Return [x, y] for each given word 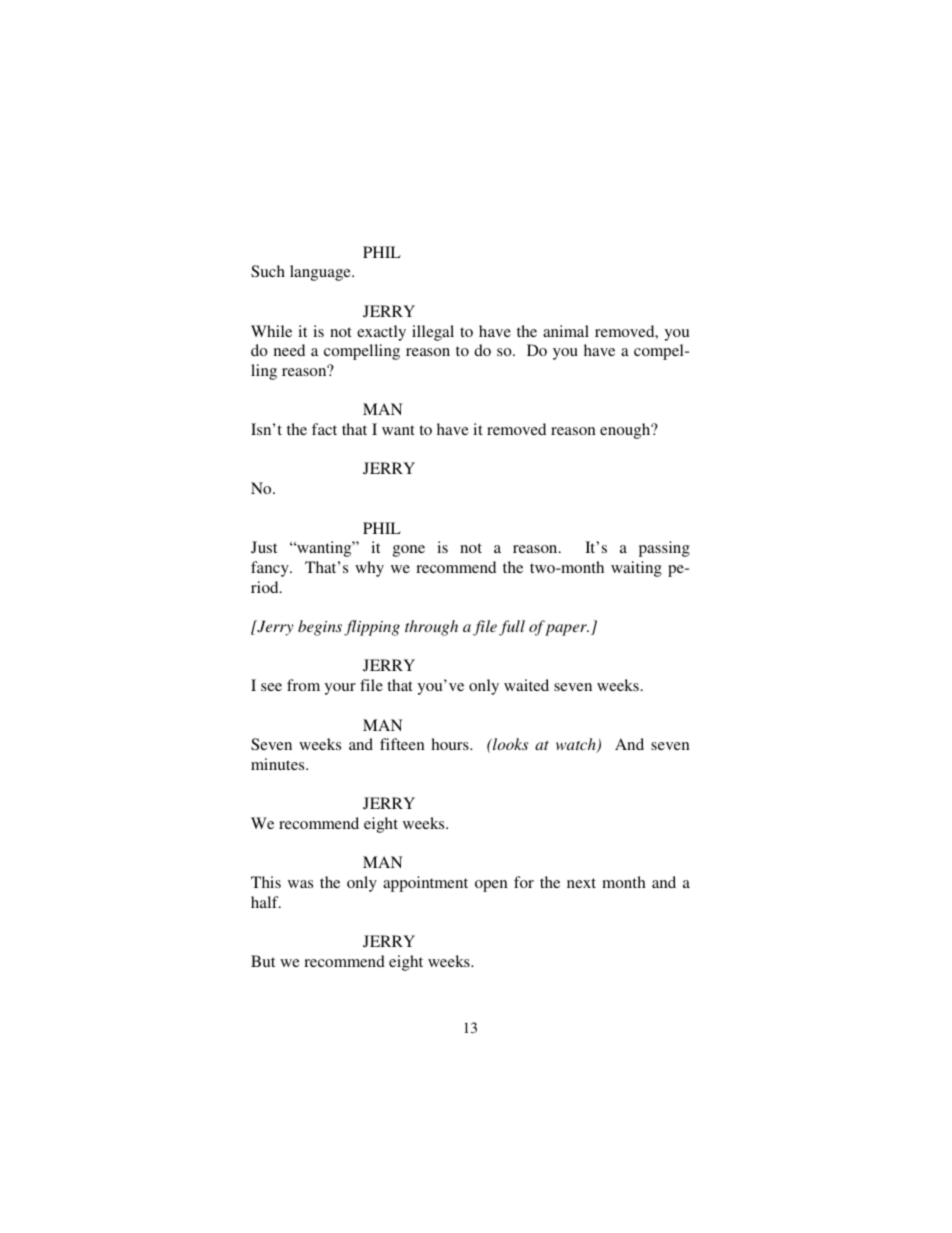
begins [320, 628]
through [431, 628]
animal [566, 331]
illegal [433, 333]
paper [567, 630]
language [321, 273]
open [491, 886]
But [263, 961]
